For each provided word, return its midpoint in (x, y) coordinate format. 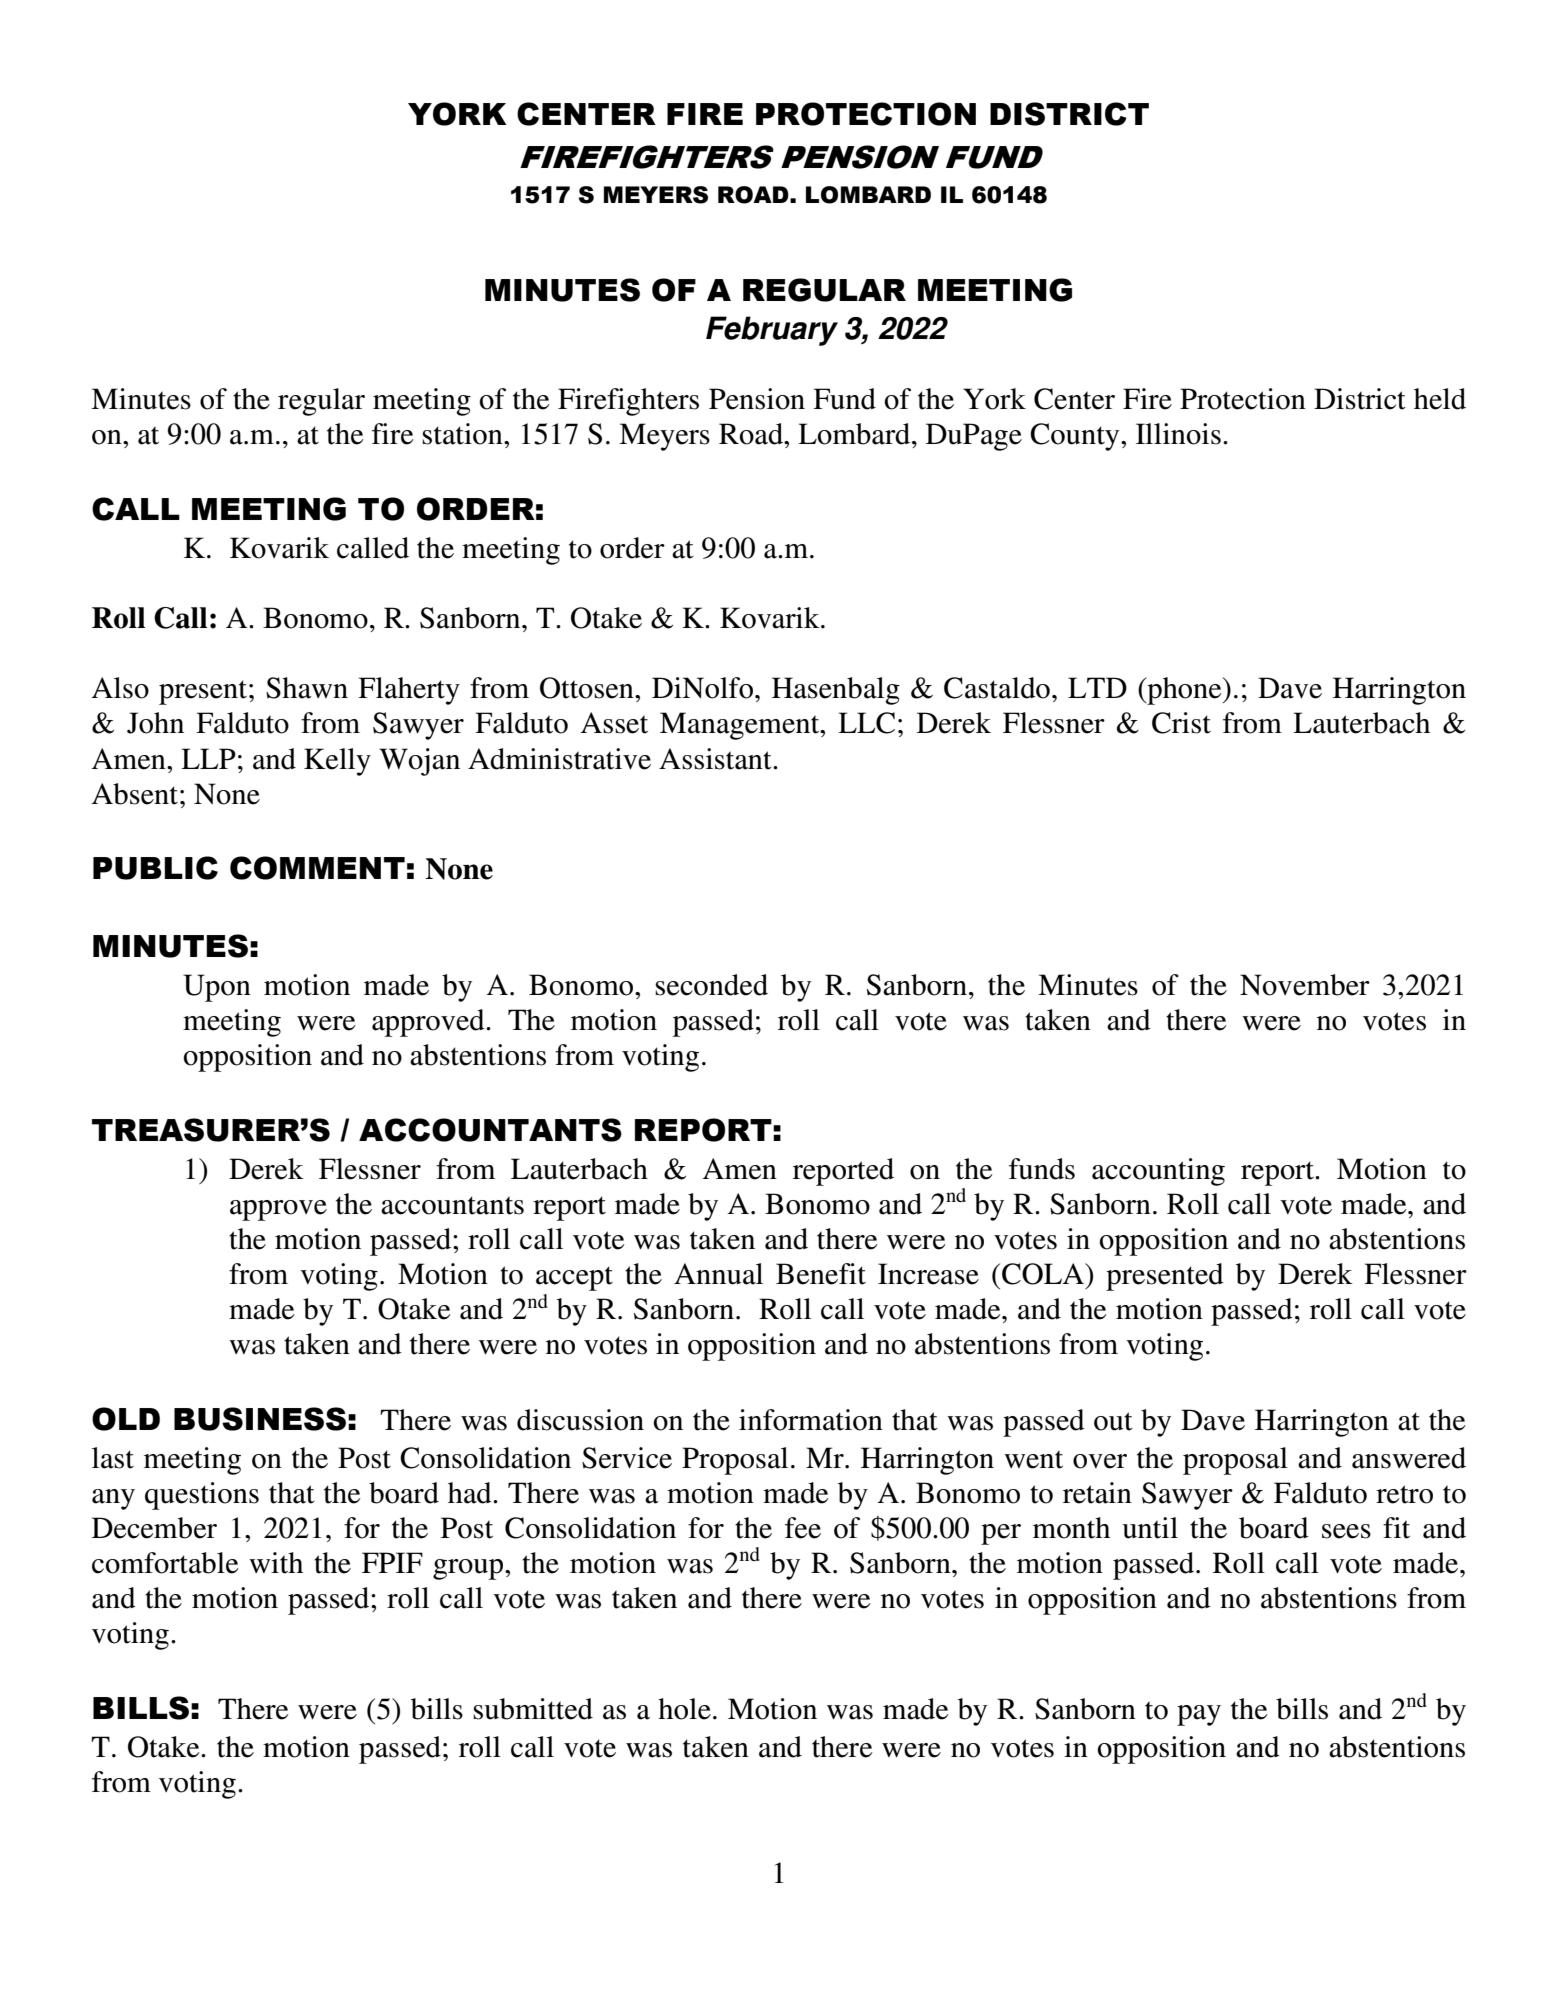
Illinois (1178, 434)
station (463, 434)
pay (1199, 1715)
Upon (217, 988)
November (1305, 985)
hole (684, 1709)
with (276, 1563)
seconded (711, 985)
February (772, 331)
